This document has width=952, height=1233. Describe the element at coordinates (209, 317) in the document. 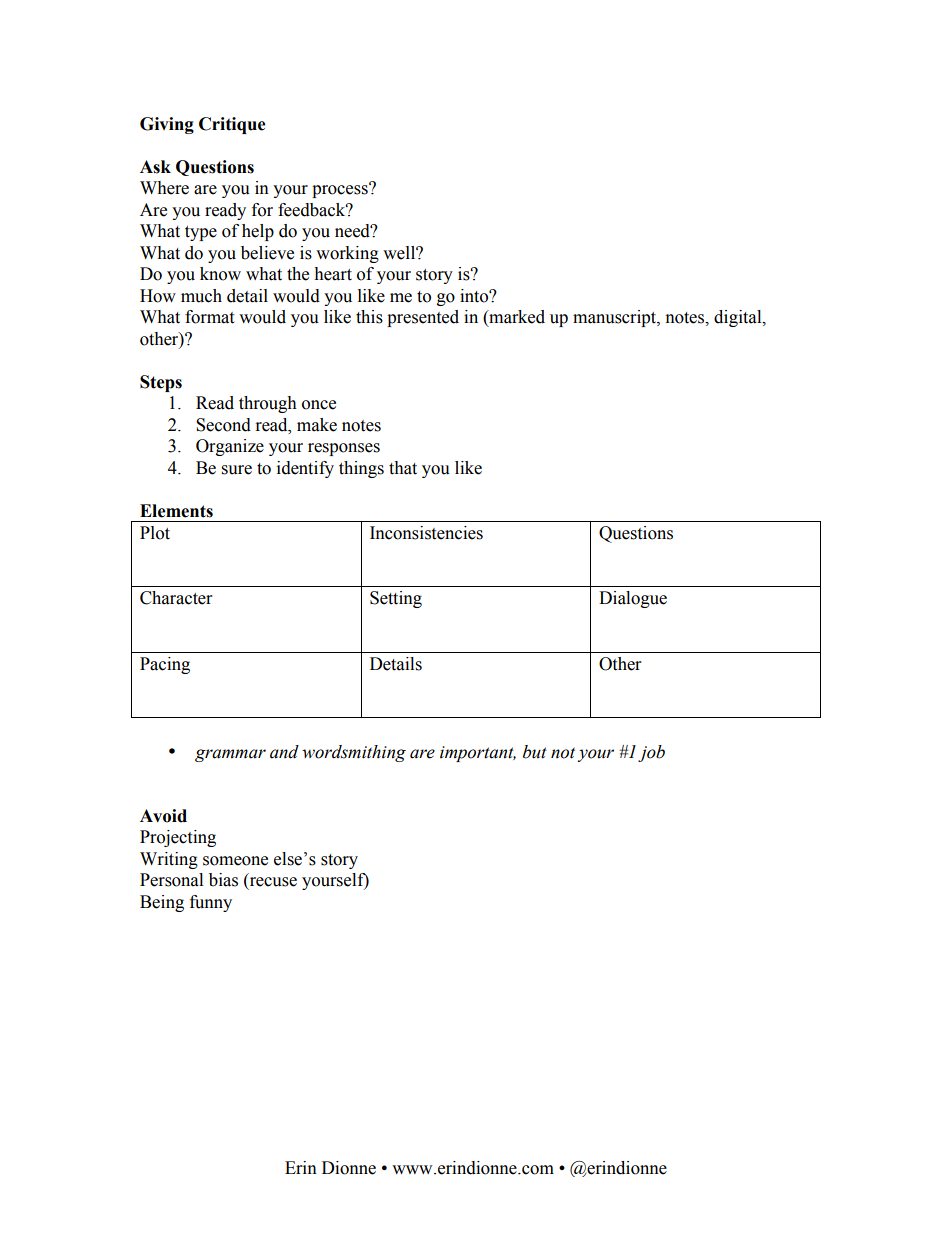

I see `format` at that location.
